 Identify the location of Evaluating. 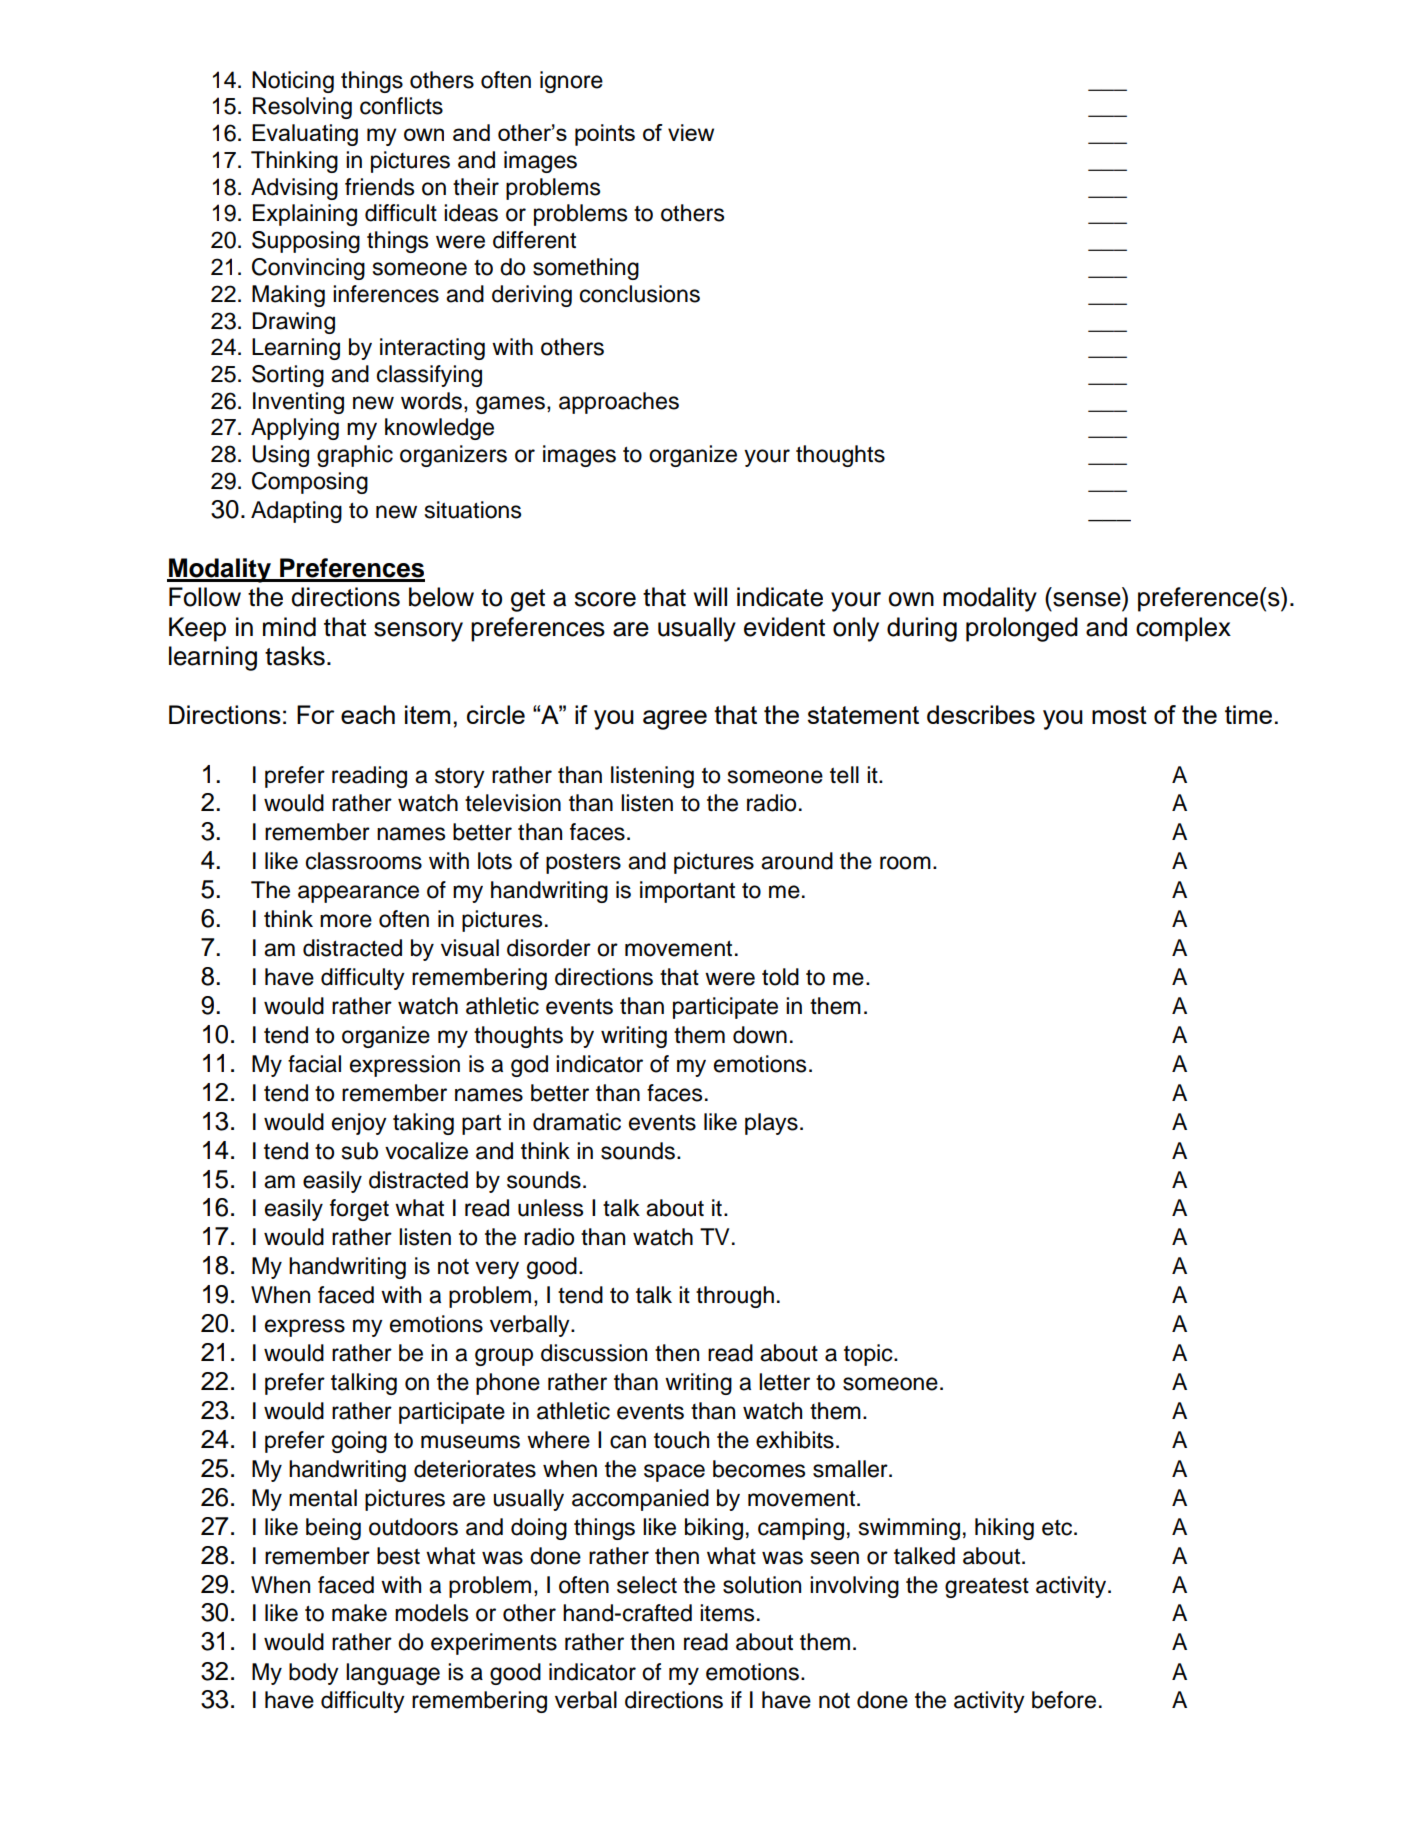
(305, 135).
